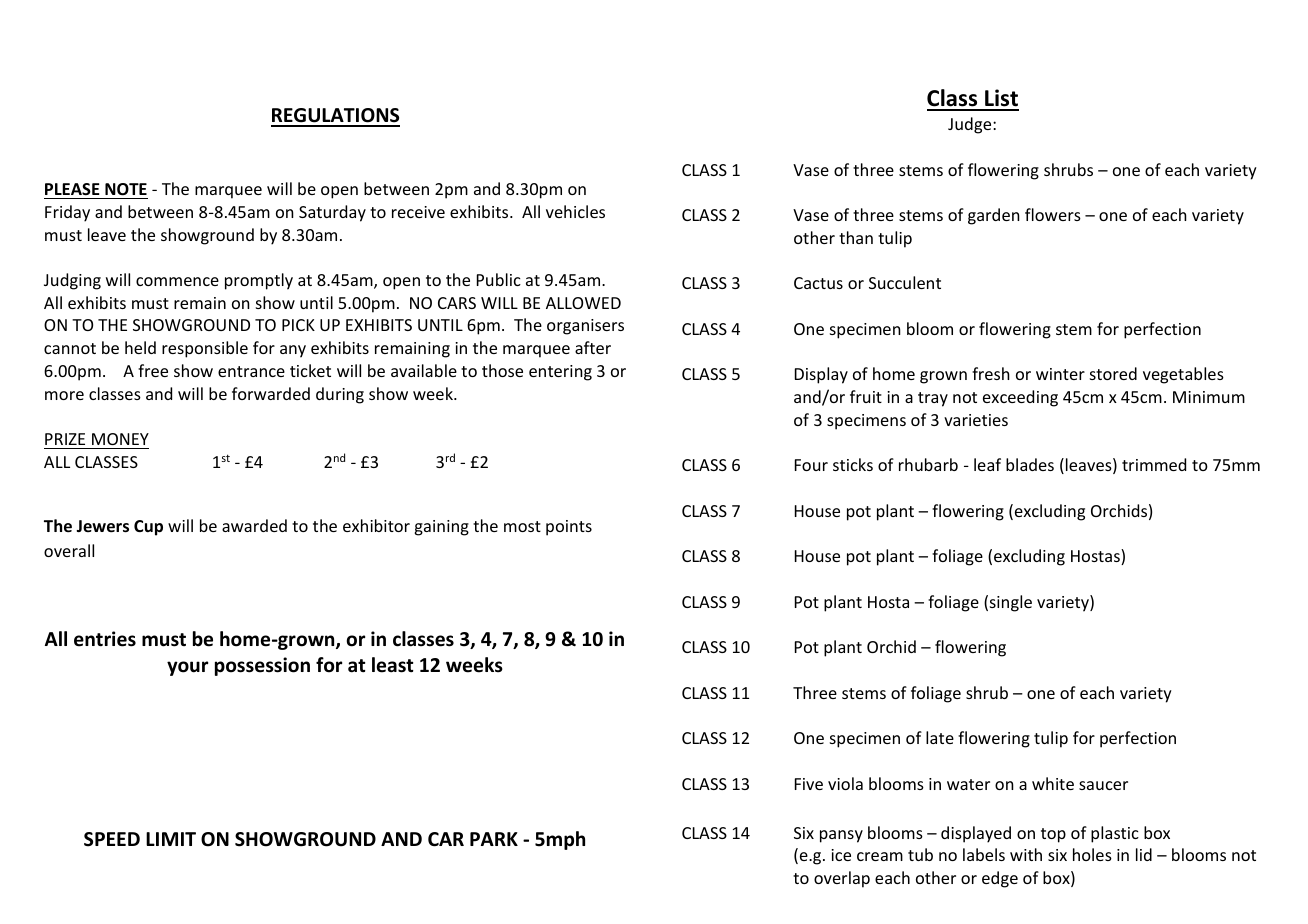 The width and height of the image is (1308, 924). What do you see at coordinates (494, 839) in the image?
I see `PARK` at bounding box center [494, 839].
